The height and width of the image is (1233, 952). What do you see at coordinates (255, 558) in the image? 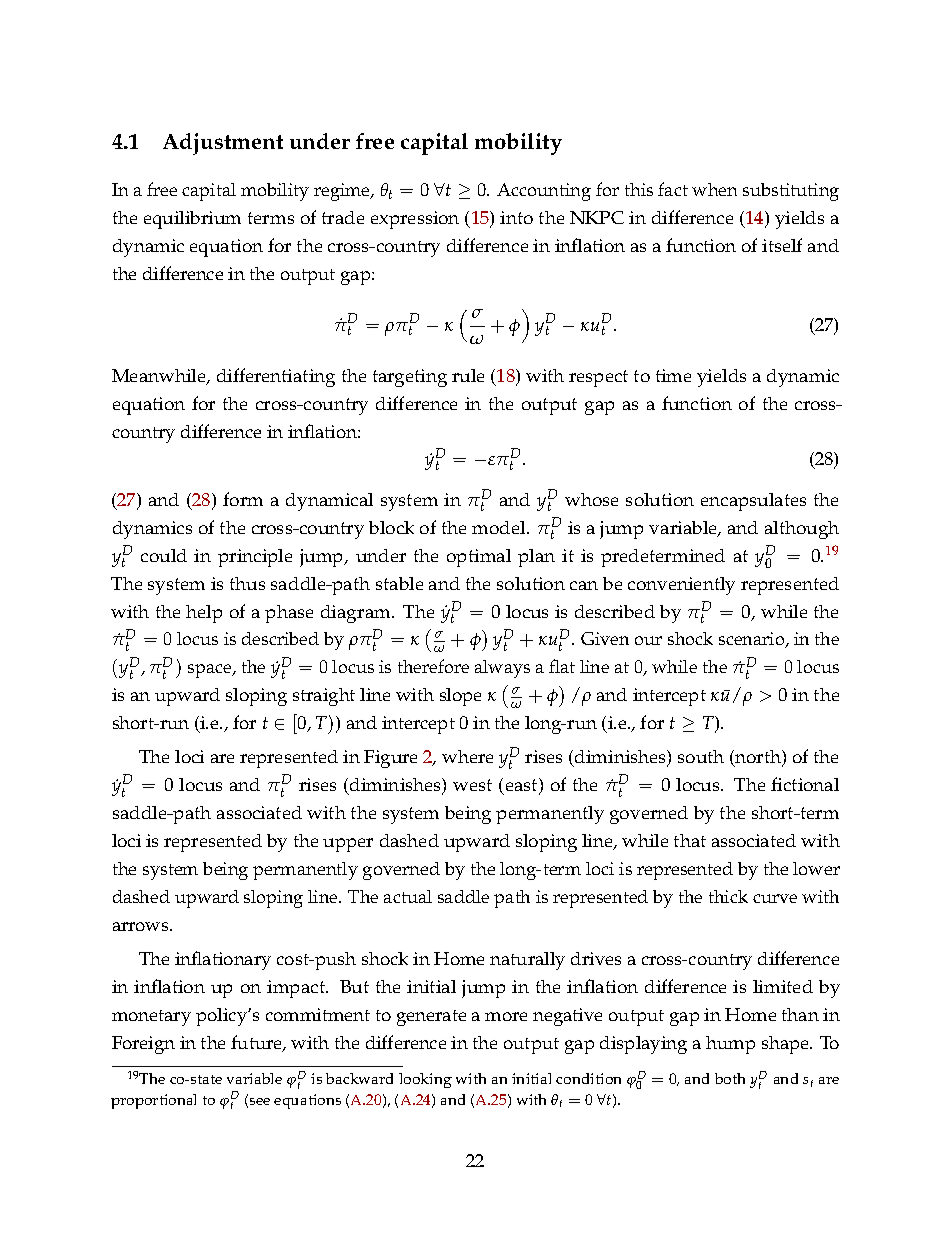
I see `principle` at bounding box center [255, 558].
